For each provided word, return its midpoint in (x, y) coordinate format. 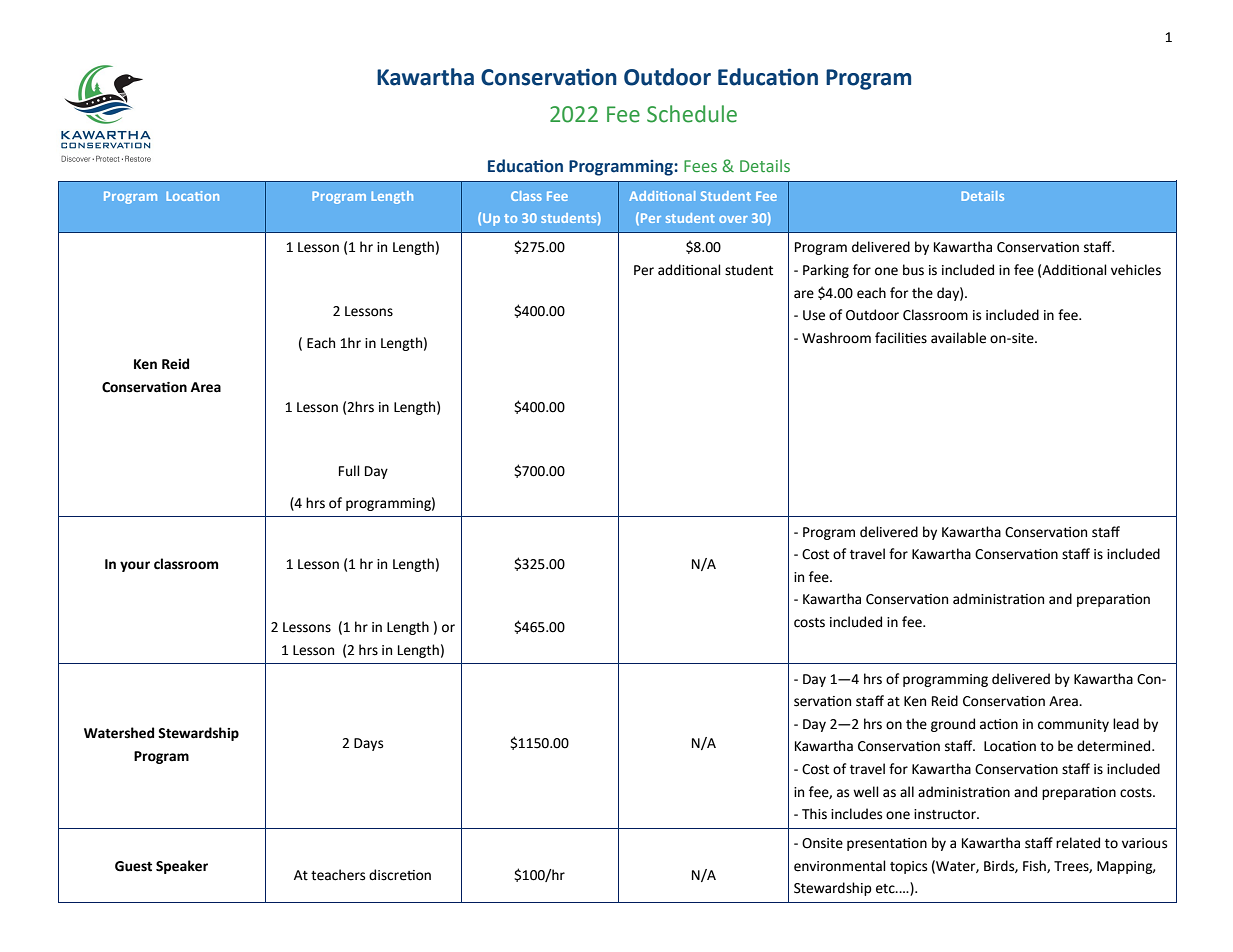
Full (349, 471)
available (958, 338)
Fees (700, 166)
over (733, 219)
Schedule (692, 114)
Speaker (182, 867)
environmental (840, 866)
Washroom (836, 338)
